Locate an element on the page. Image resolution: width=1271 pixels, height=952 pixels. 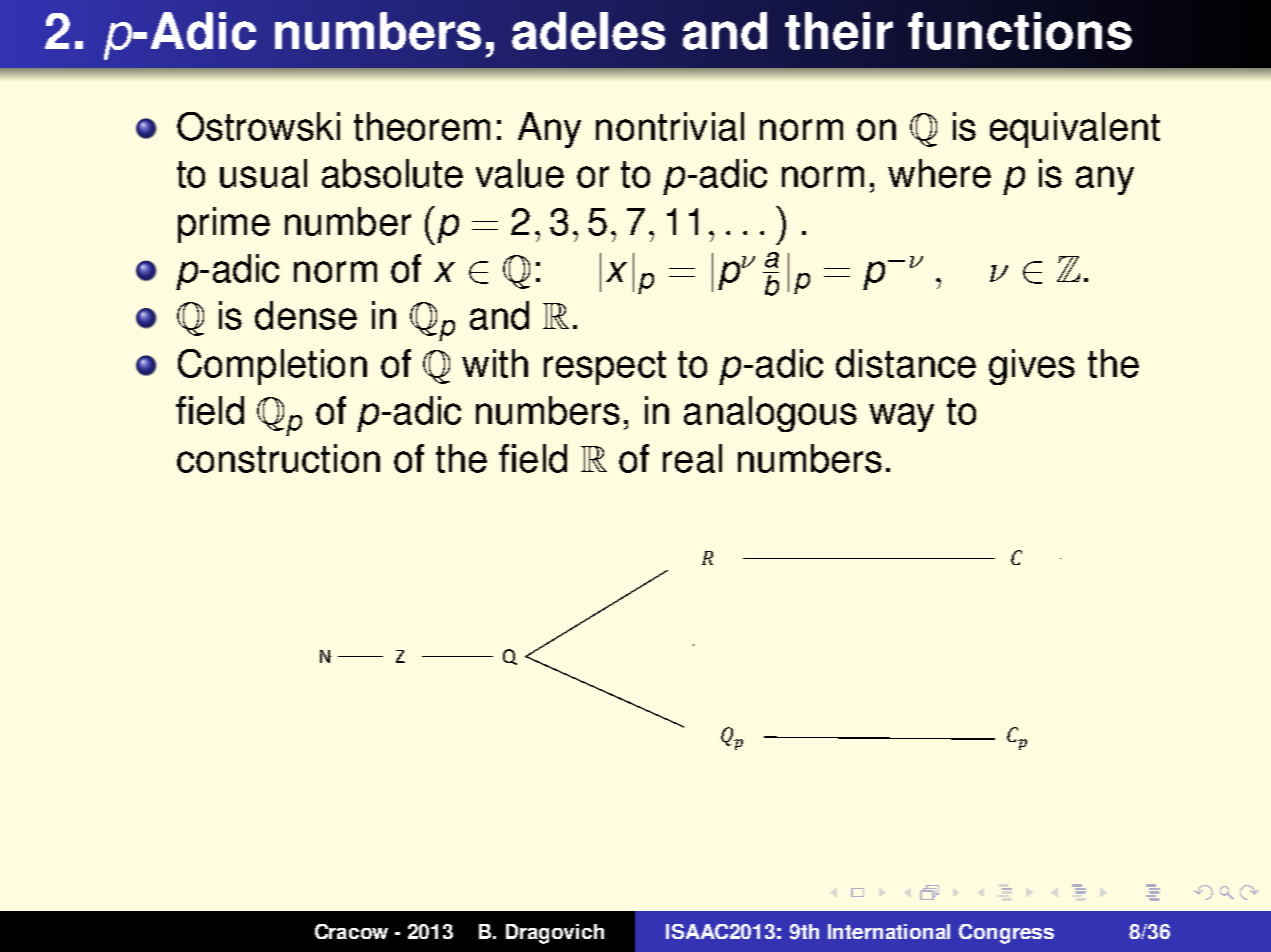
construction is located at coordinates (278, 458).
